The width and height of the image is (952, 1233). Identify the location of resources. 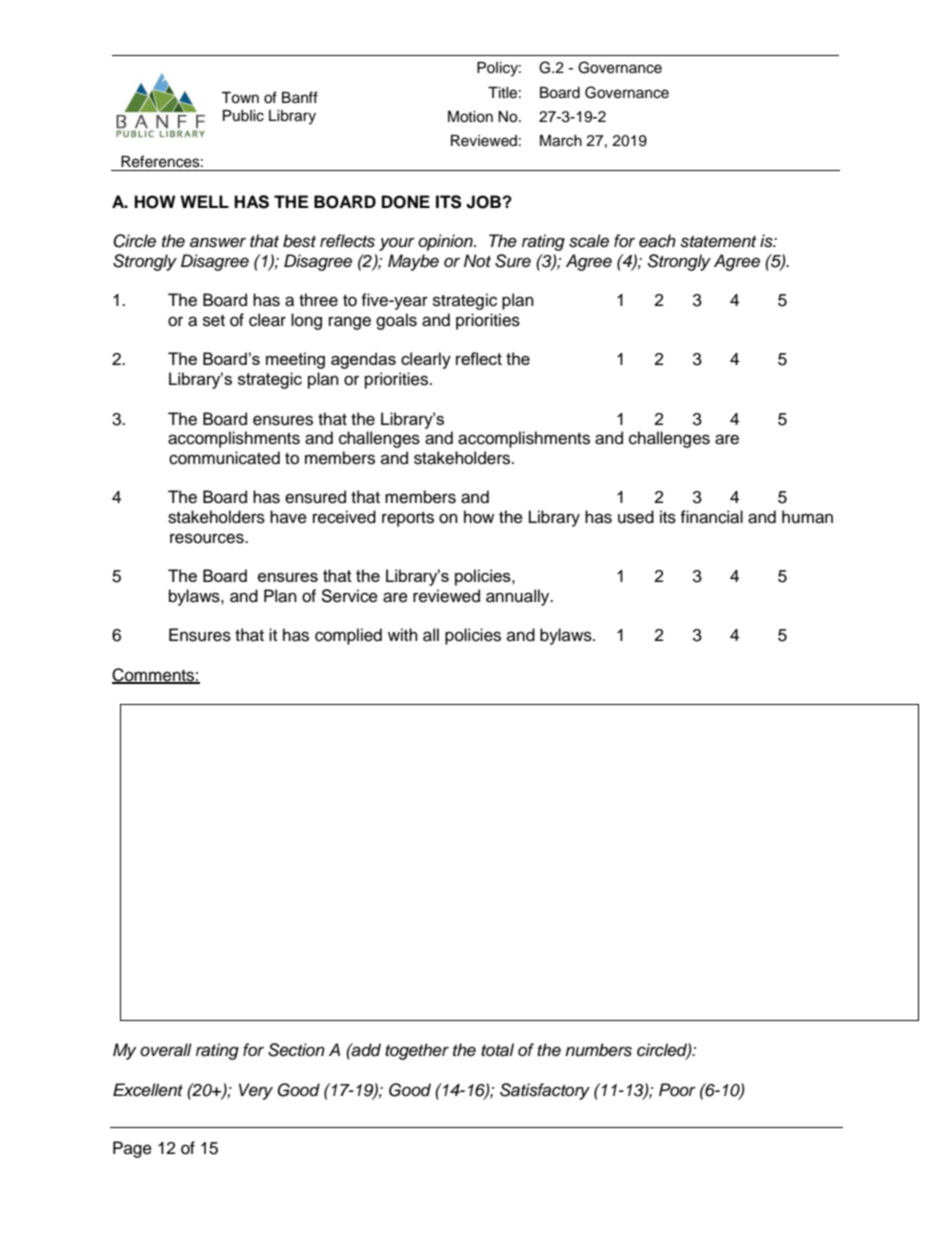
(208, 538).
